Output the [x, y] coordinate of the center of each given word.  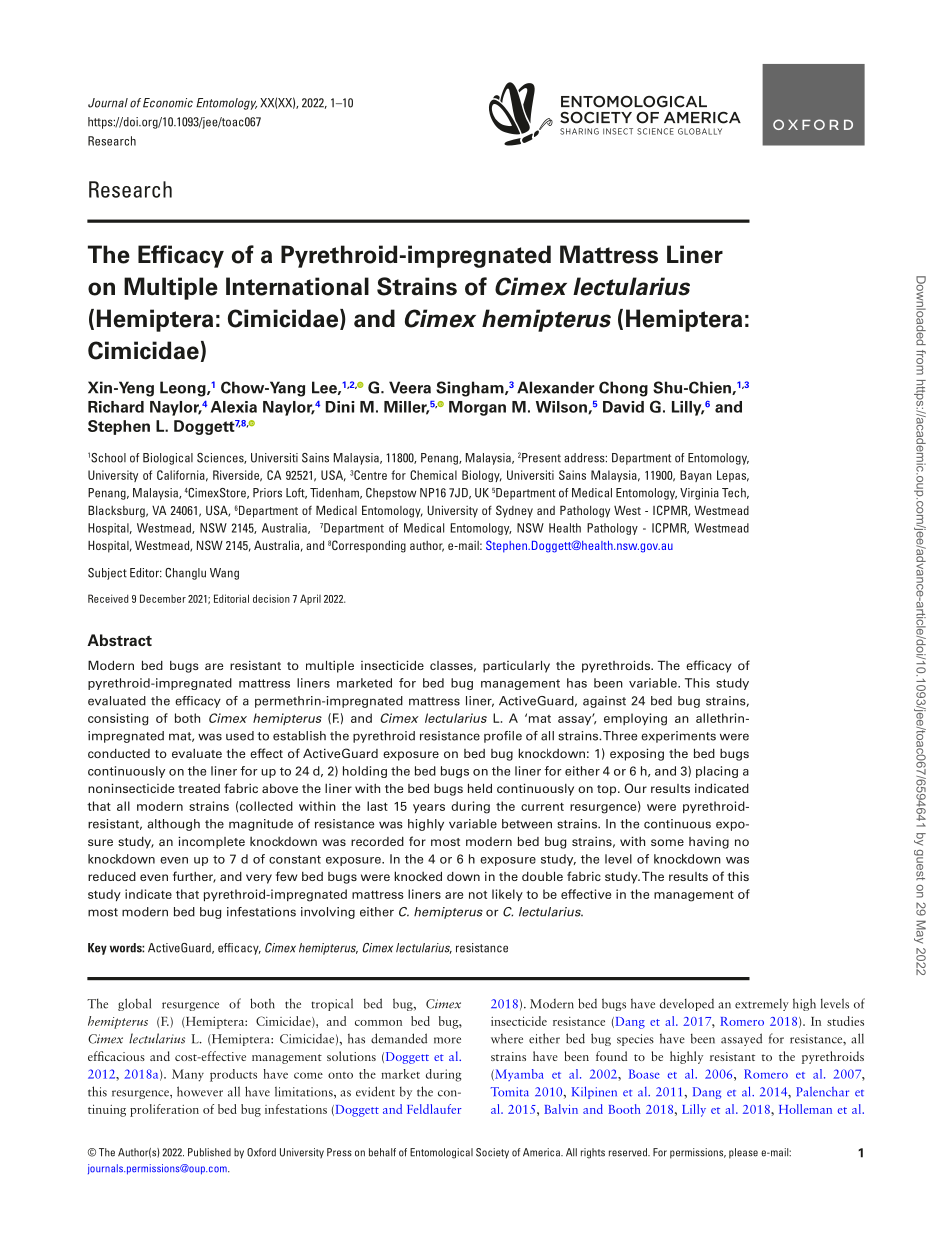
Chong [623, 389]
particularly [516, 666]
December [163, 598]
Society [492, 1153]
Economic [168, 103]
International [297, 286]
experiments [678, 737]
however [200, 1091]
